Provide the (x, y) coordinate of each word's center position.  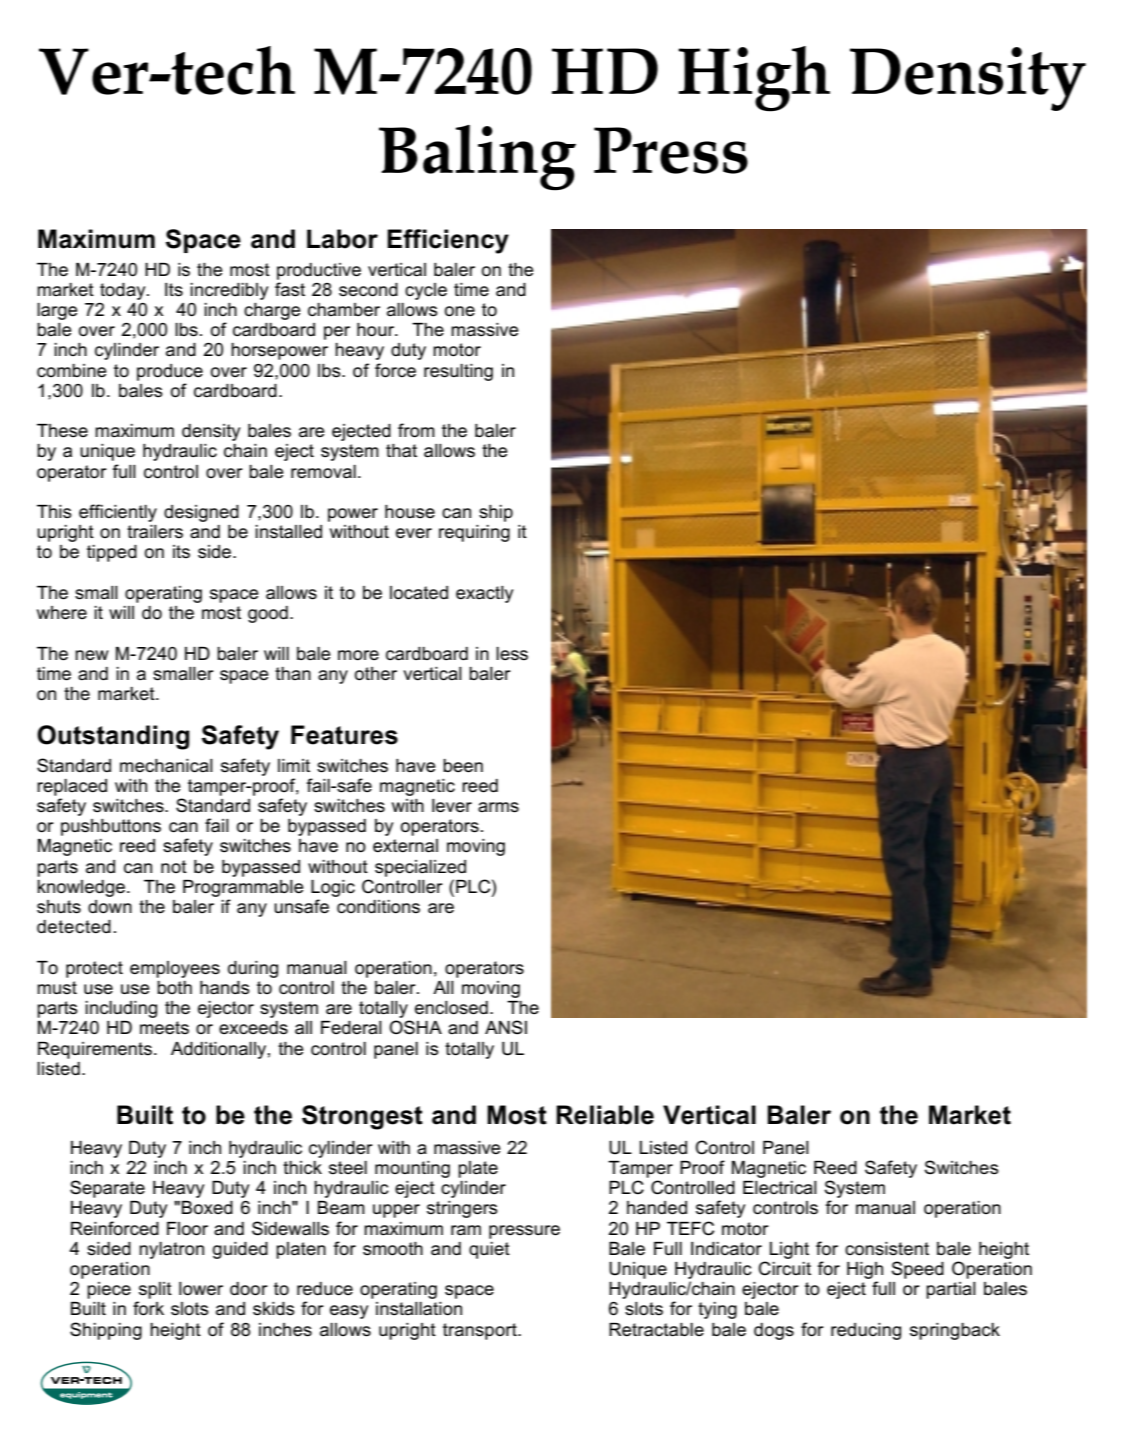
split (155, 1290)
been (463, 766)
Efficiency (448, 241)
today (124, 291)
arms (498, 807)
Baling (477, 157)
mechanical (166, 766)
